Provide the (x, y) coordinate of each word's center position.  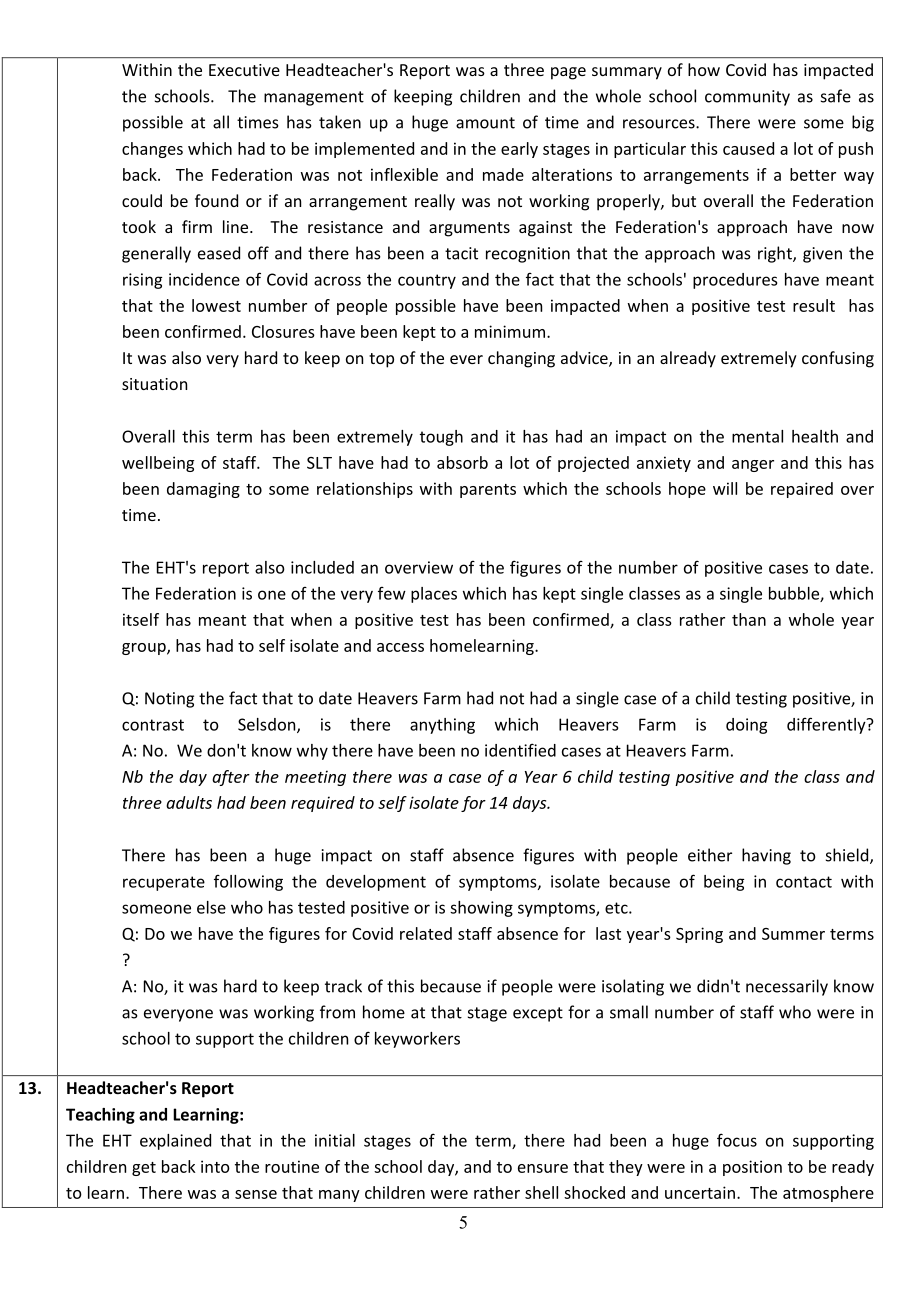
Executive (244, 70)
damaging (203, 490)
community (747, 98)
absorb (462, 462)
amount (485, 123)
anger (753, 466)
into (215, 1166)
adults (189, 802)
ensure (543, 1168)
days (531, 804)
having (766, 856)
